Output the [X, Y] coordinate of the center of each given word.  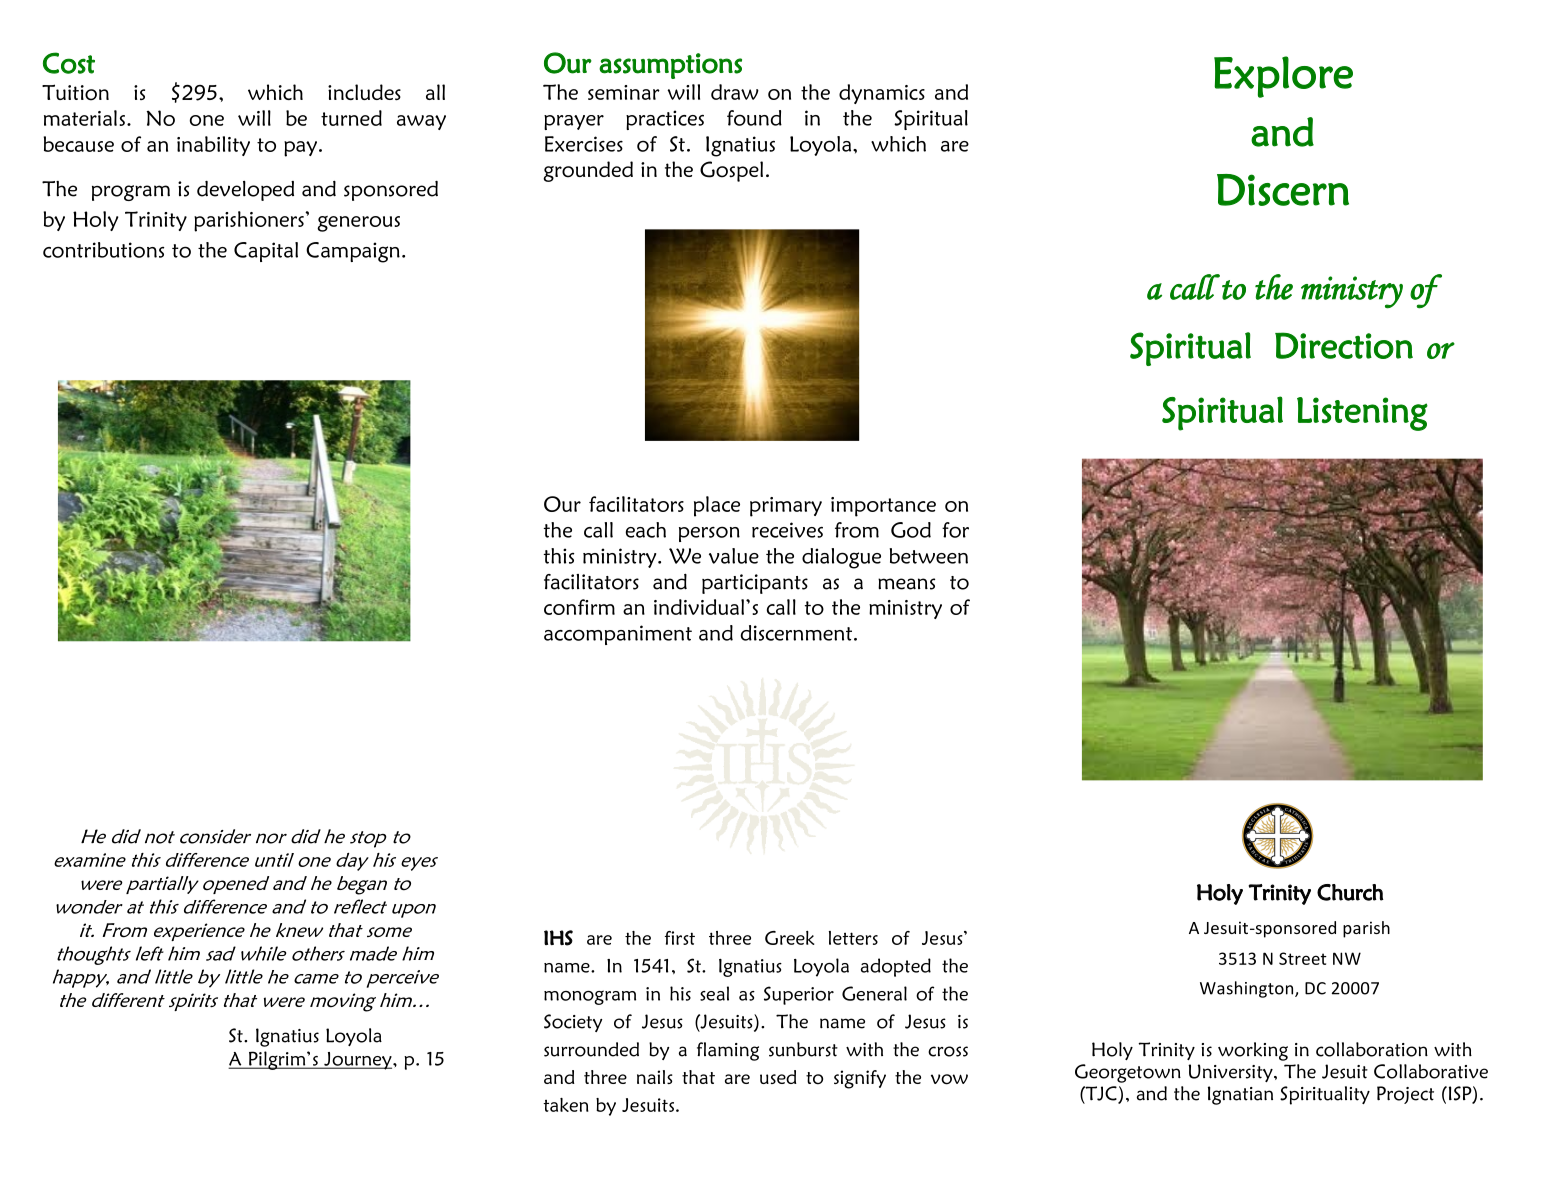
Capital [266, 252]
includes [364, 92]
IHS [558, 938]
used [778, 1077]
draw [735, 92]
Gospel [731, 171]
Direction [1344, 345]
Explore [1283, 77]
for [955, 530]
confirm [579, 607]
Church [1350, 892]
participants [755, 584]
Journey [358, 1061]
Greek [790, 938]
